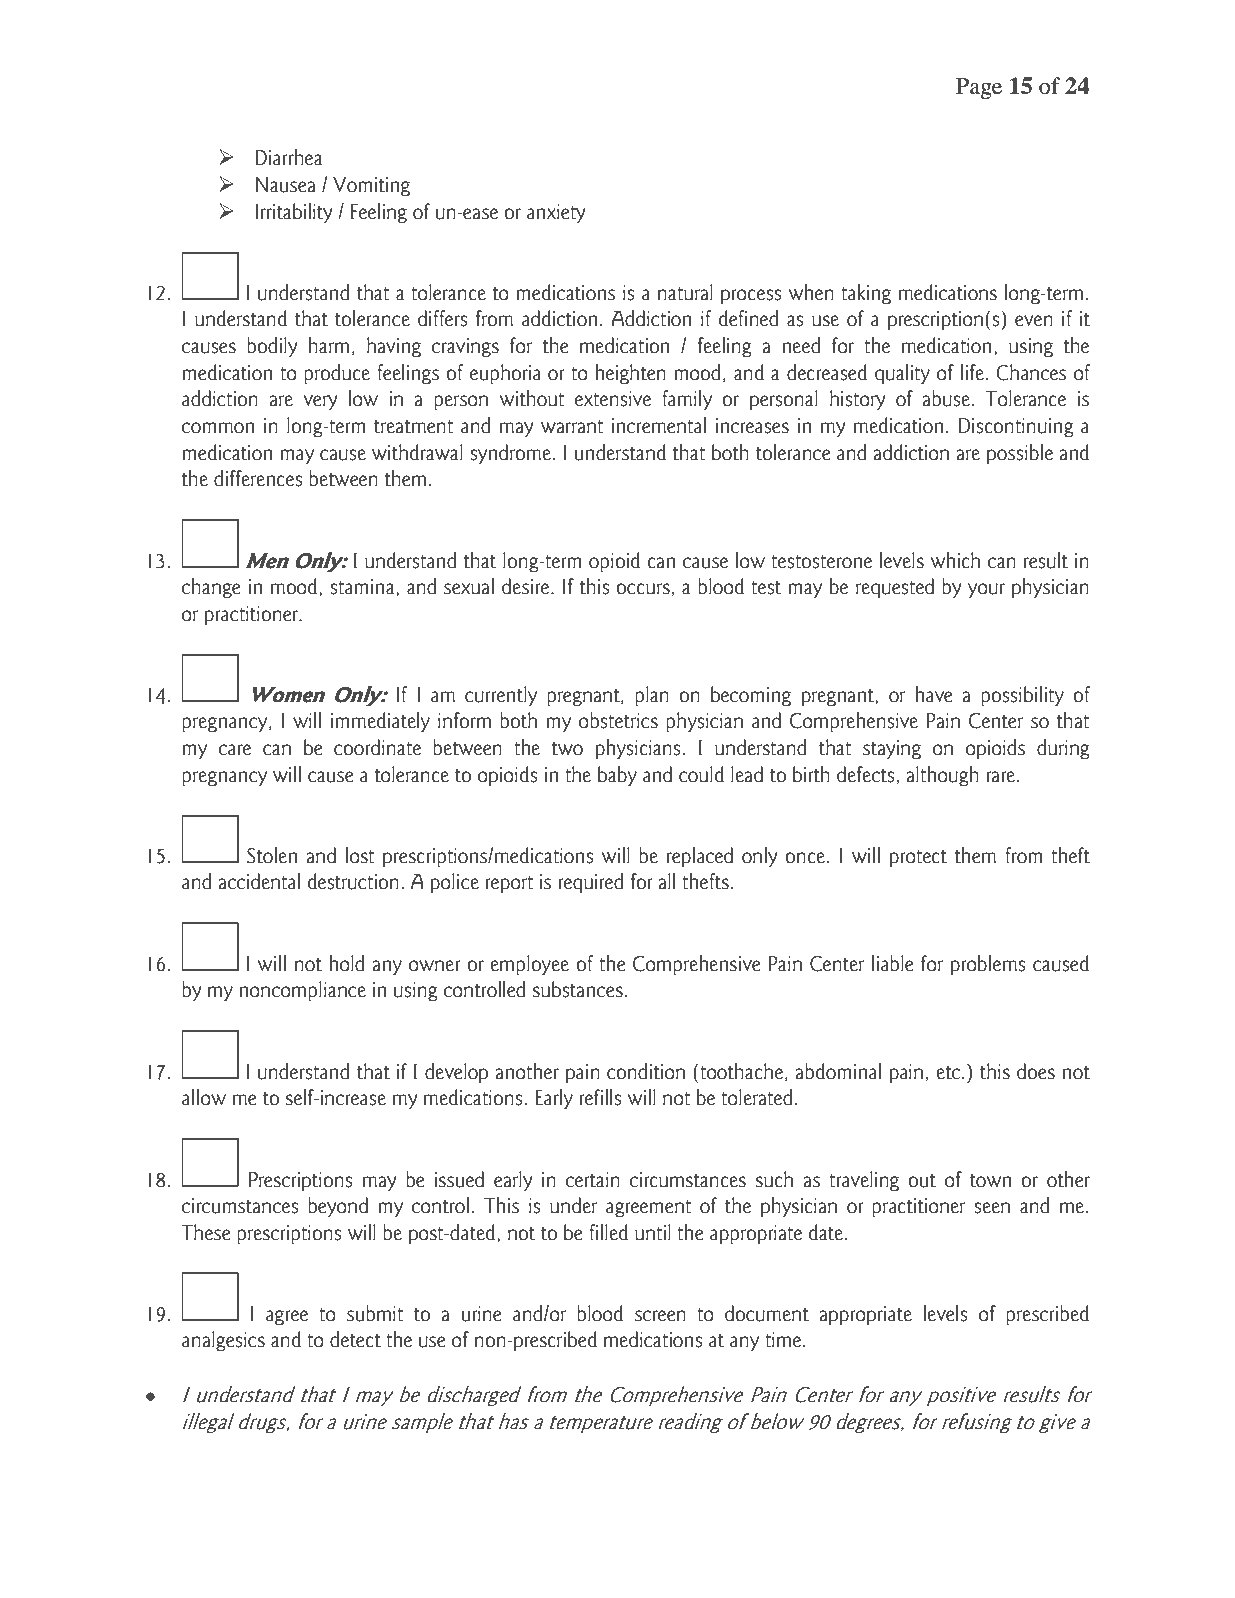  Describe the element at coordinates (988, 965) in the screenshot. I see `problems` at that location.
